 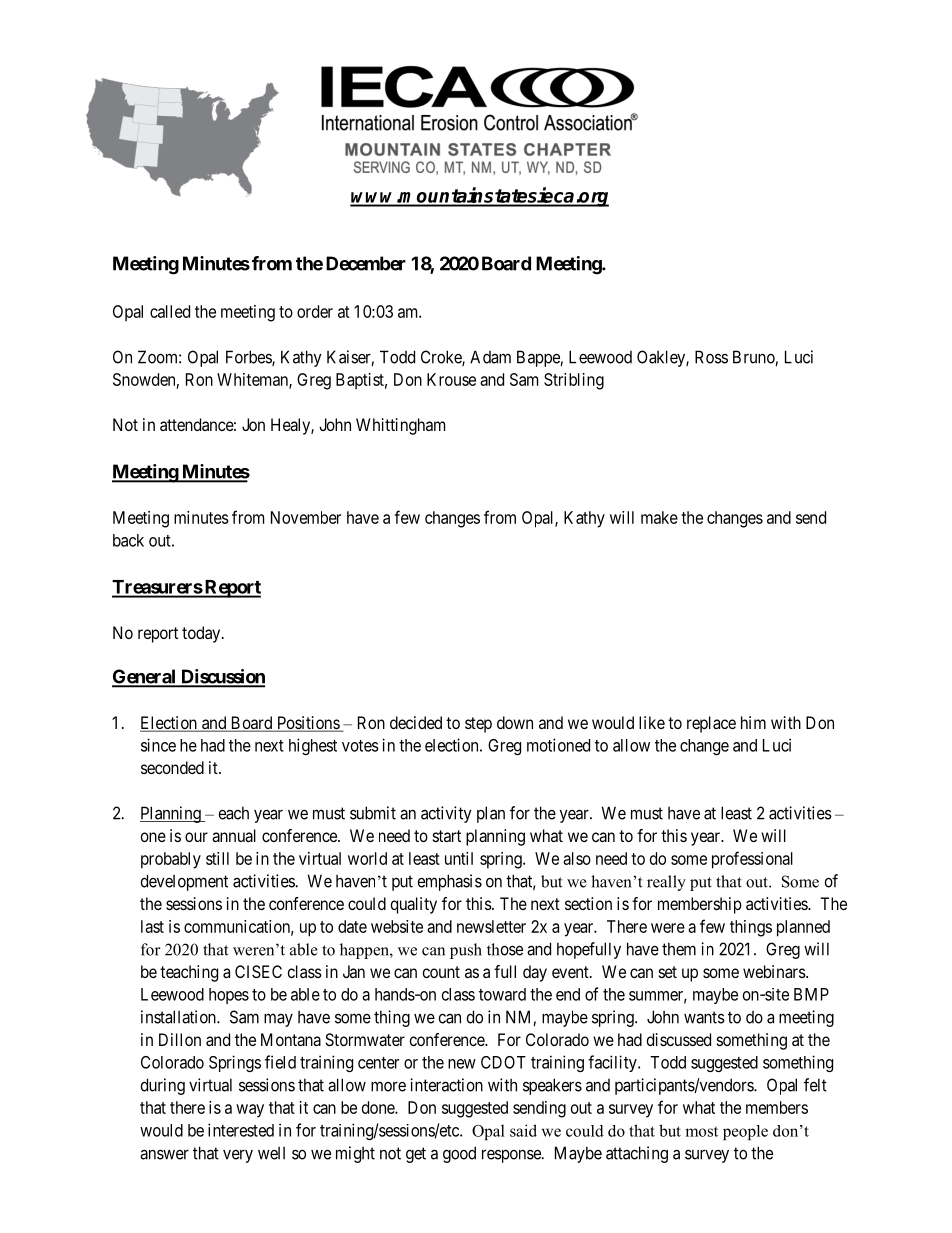 What do you see at coordinates (478, 725) in the screenshot?
I see `step` at bounding box center [478, 725].
